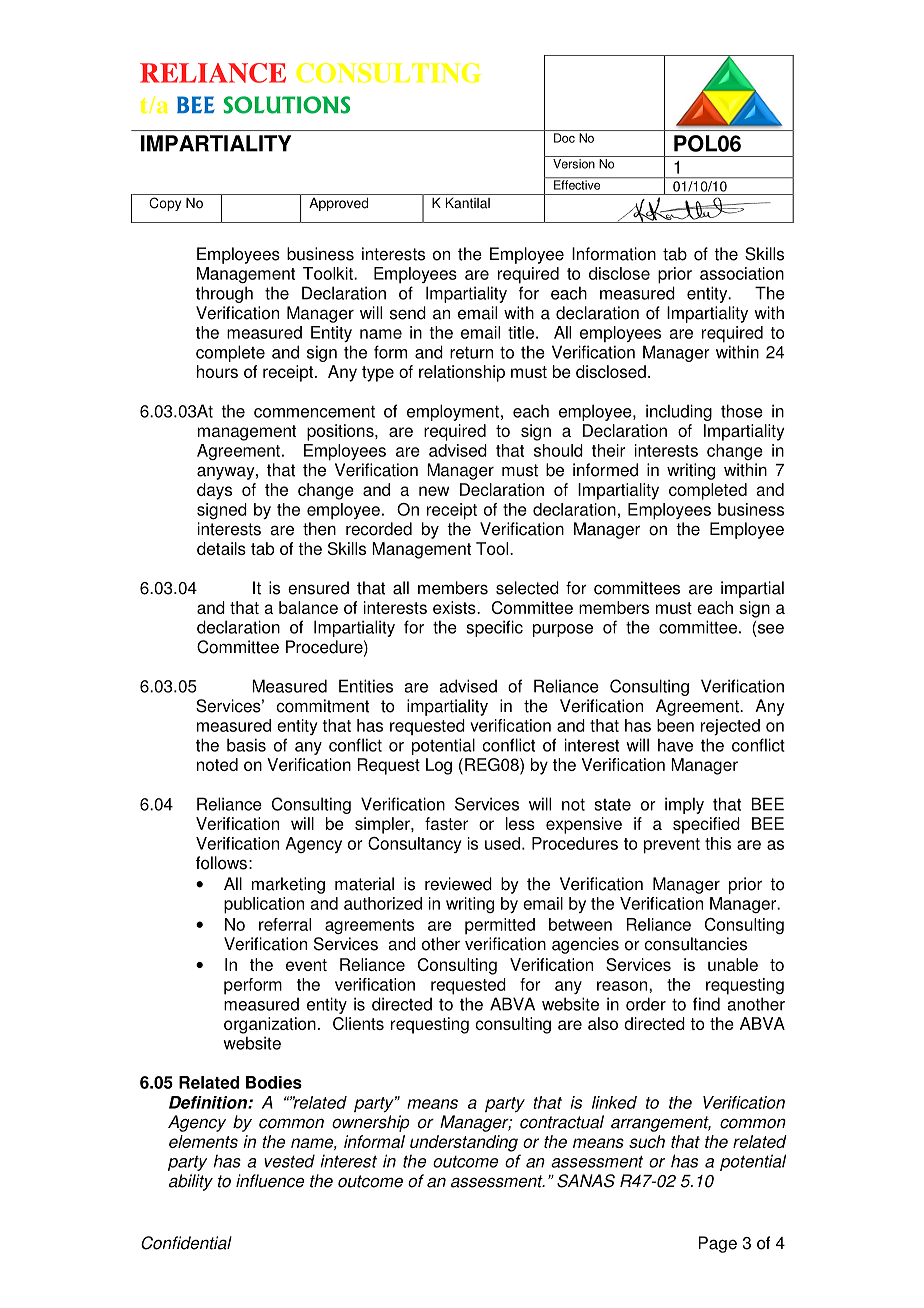 This document has width=924, height=1308. Describe the element at coordinates (494, 628) in the document. I see `specific` at that location.
